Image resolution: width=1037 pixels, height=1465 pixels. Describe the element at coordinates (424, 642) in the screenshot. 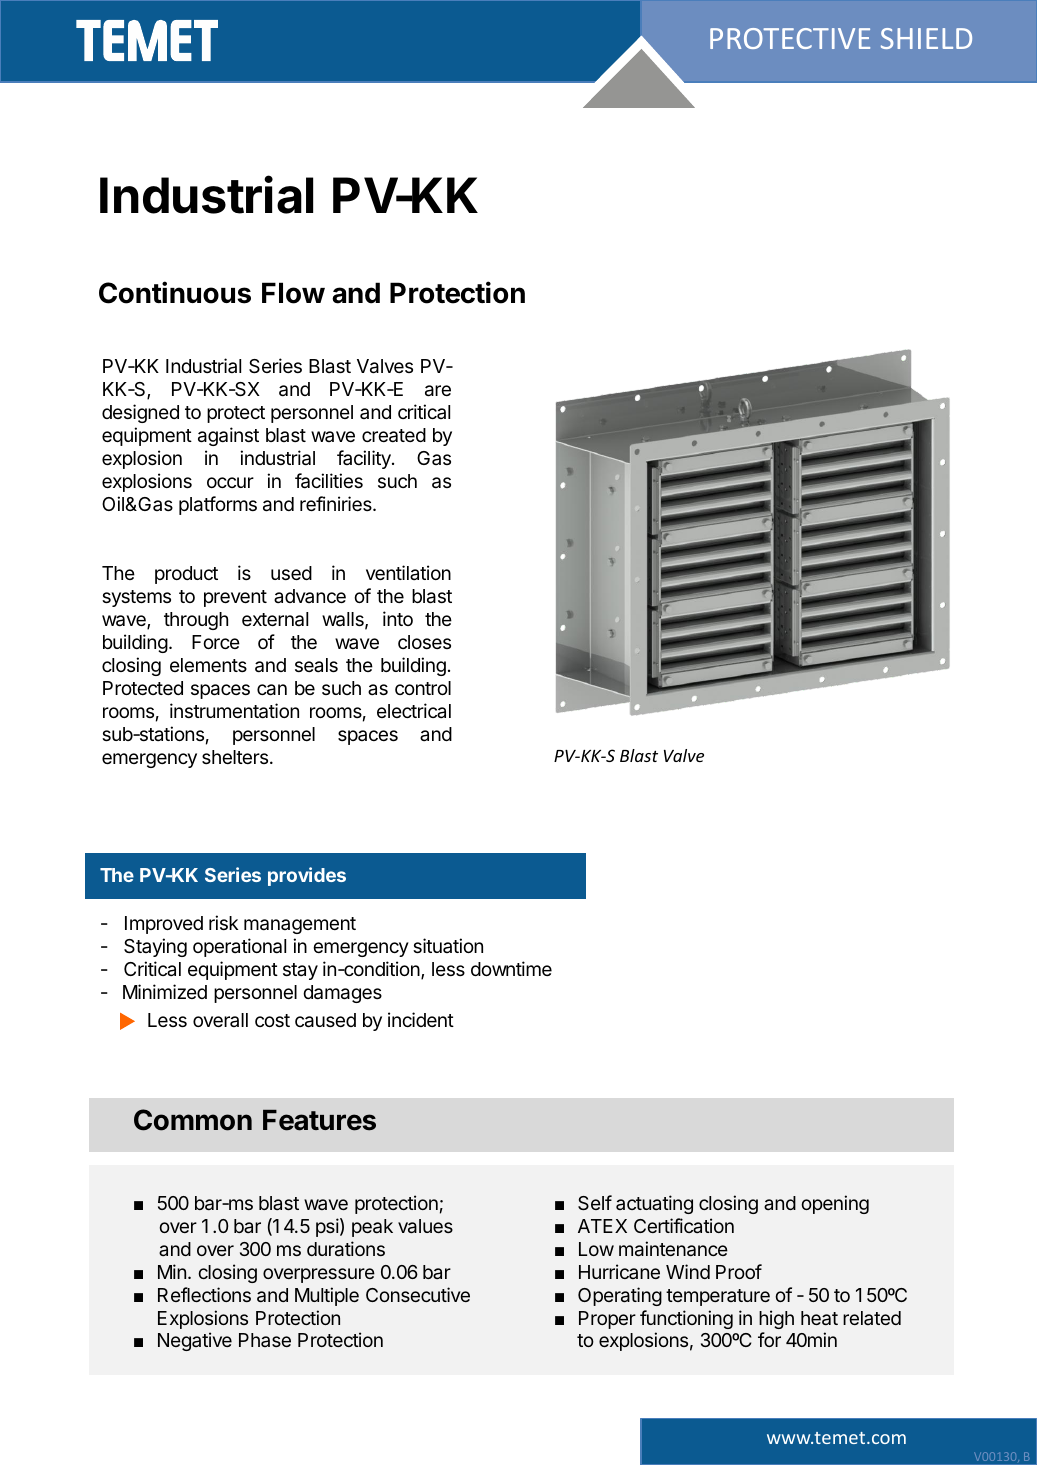

I see `closes` at that location.
